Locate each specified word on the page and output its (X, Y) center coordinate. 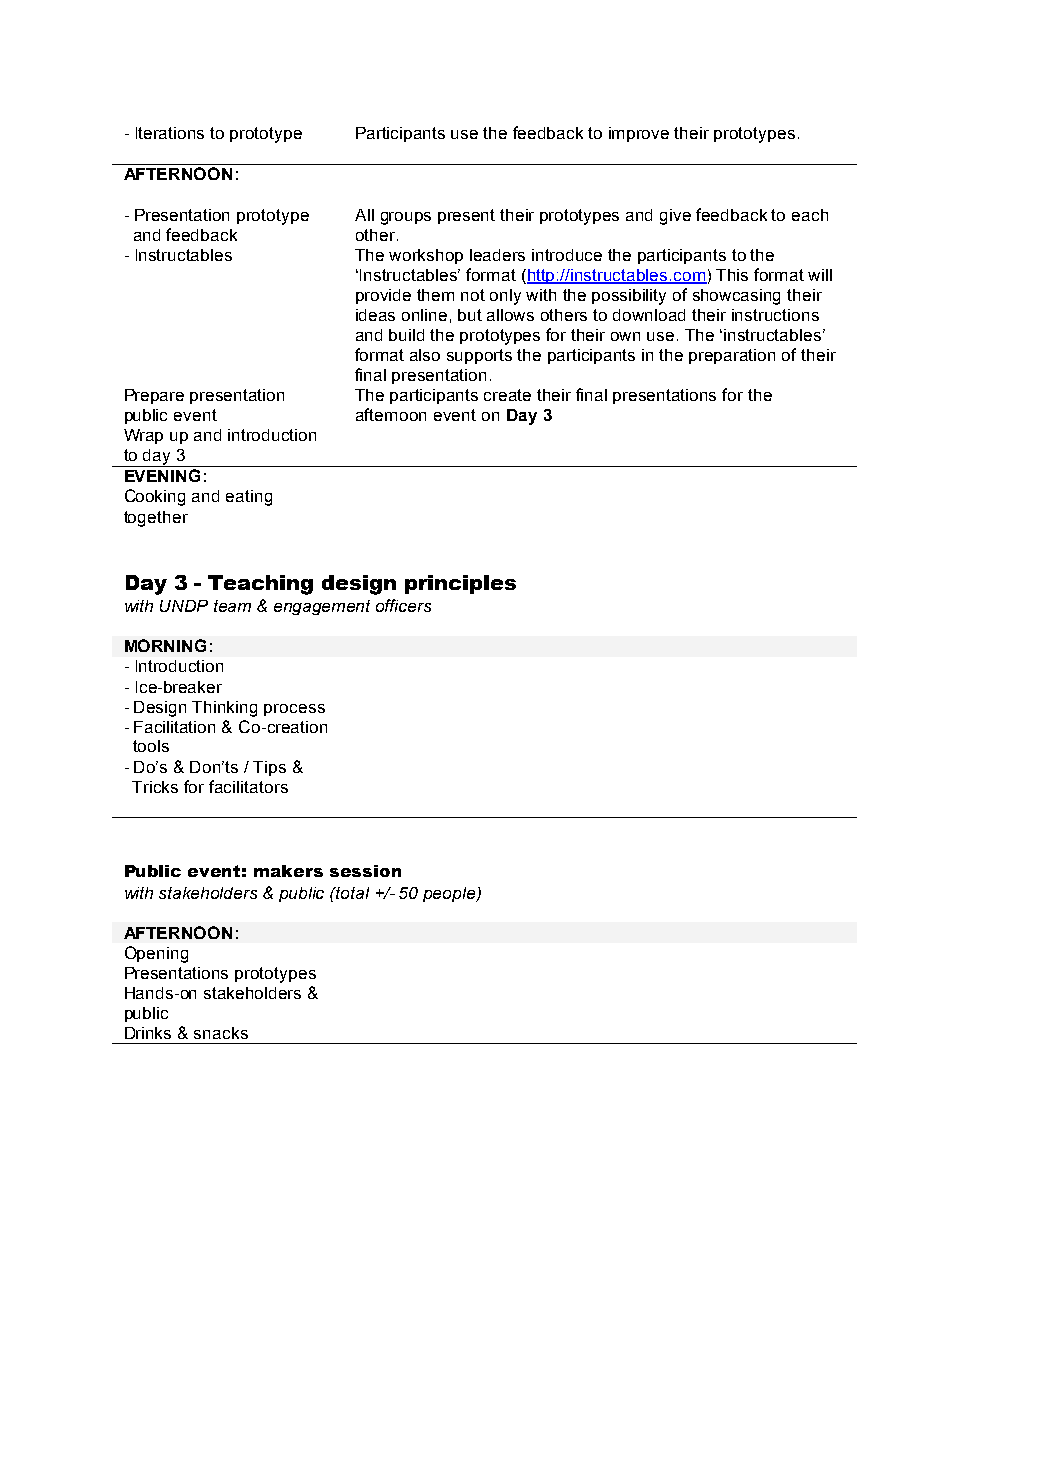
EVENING (162, 475)
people (450, 894)
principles (460, 584)
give (675, 217)
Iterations (170, 133)
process (294, 710)
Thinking (224, 709)
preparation (732, 356)
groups (406, 218)
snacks (221, 1033)
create (507, 395)
